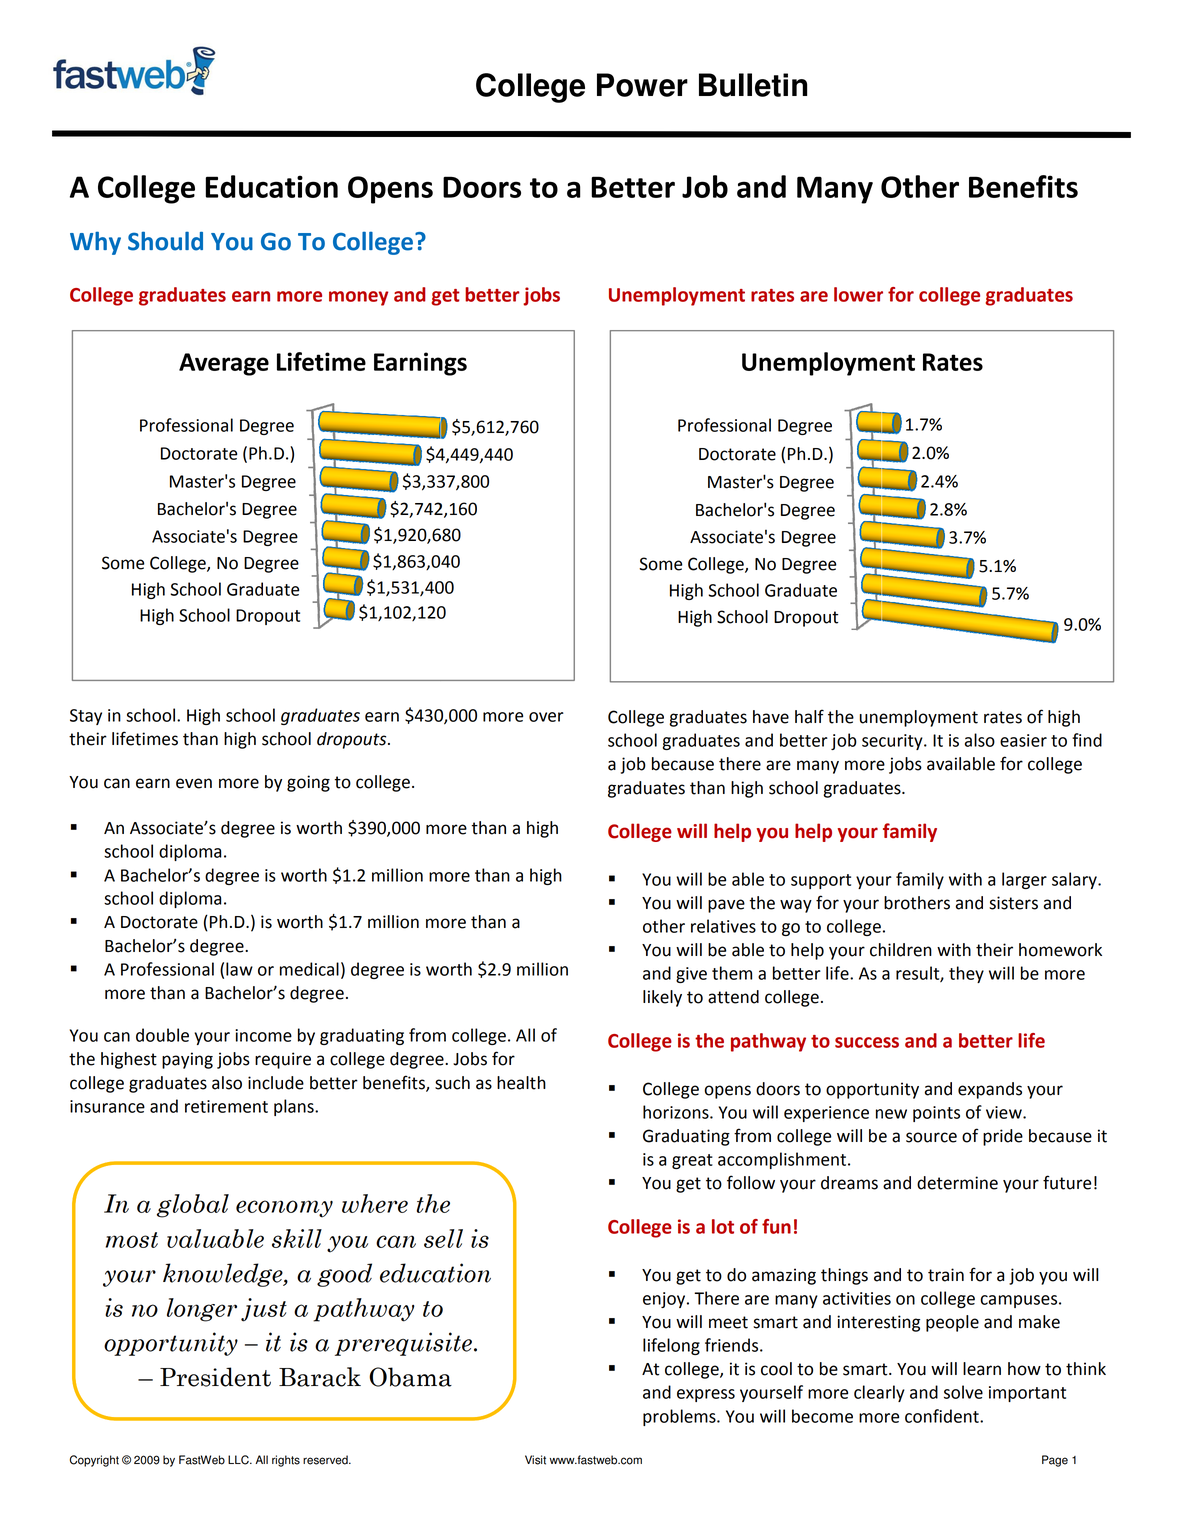 The width and height of the page is (1180, 1527). Describe the element at coordinates (86, 717) in the page. I see `Stay` at that location.
